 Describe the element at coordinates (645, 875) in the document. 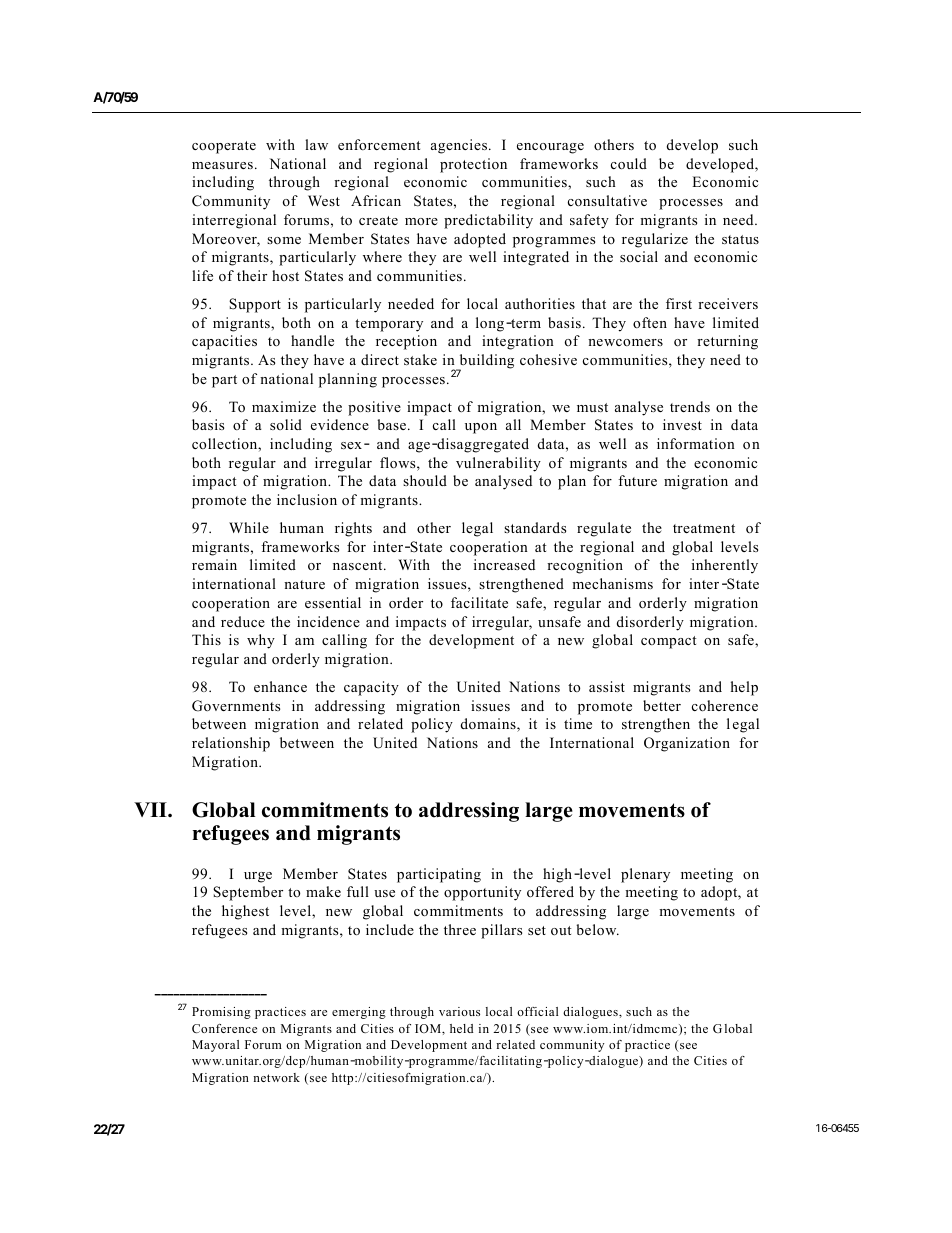

I see `plenary` at that location.
